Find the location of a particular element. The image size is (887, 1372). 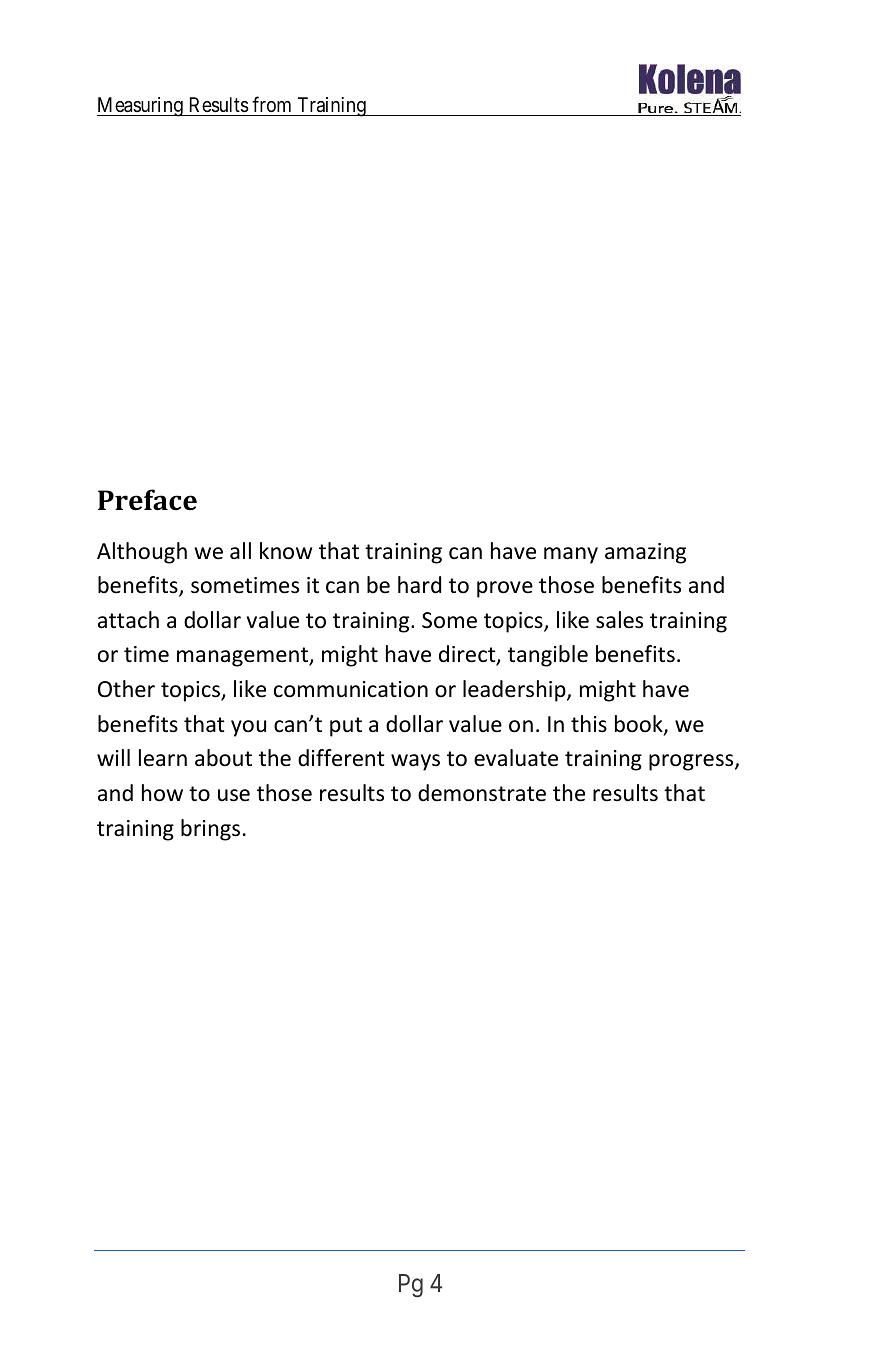

Preface is located at coordinates (147, 500).
